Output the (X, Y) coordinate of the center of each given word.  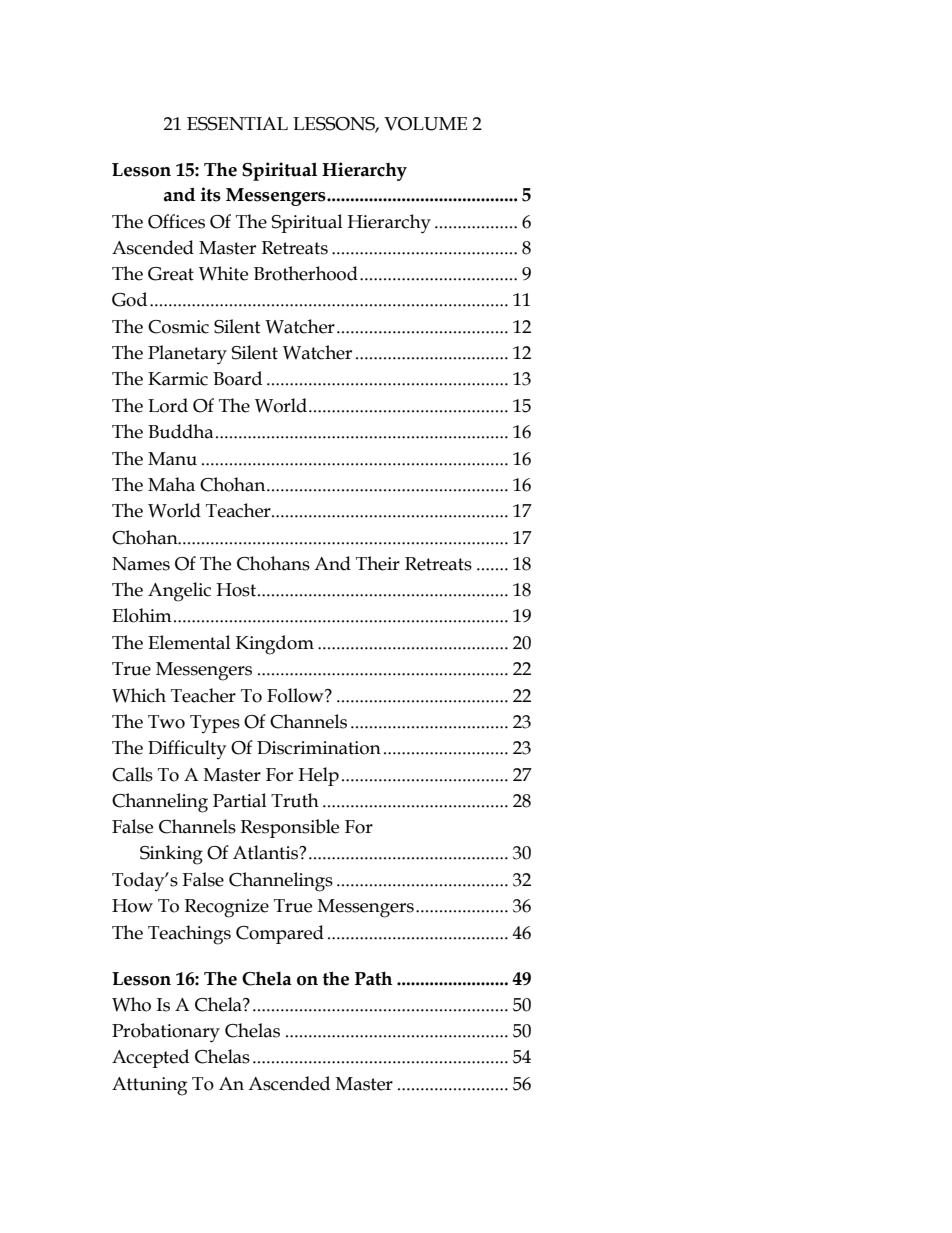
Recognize (227, 908)
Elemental (189, 642)
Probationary (166, 1033)
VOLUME (425, 124)
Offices (176, 221)
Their (378, 563)
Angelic (179, 592)
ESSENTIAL (237, 124)
